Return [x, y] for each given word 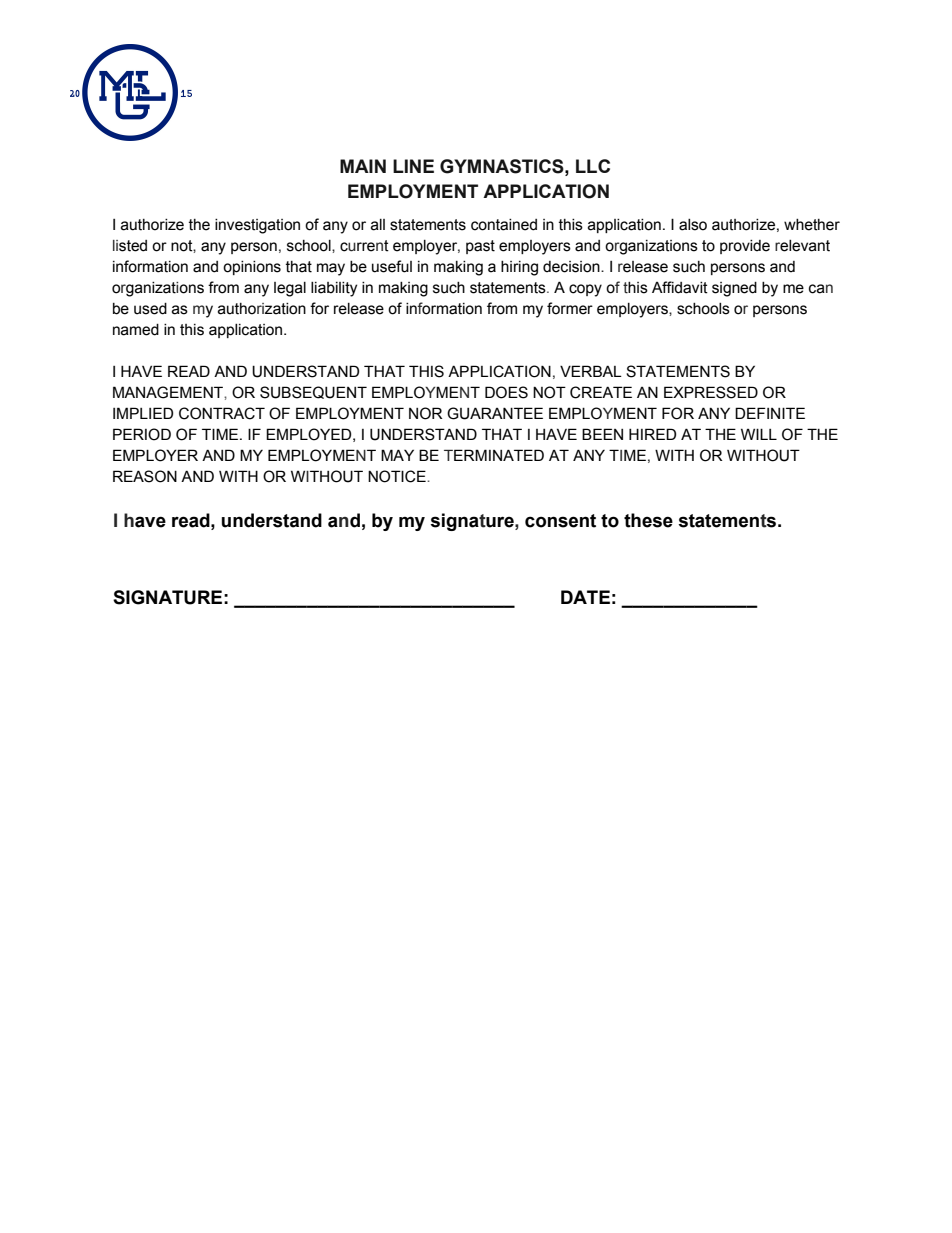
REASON [145, 476]
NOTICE [398, 476]
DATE [585, 597]
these [648, 520]
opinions [252, 268]
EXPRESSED [711, 392]
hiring [519, 268]
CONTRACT [222, 413]
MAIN [363, 166]
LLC [593, 166]
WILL [759, 434]
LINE [413, 166]
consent [560, 521]
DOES [506, 392]
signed [734, 289]
